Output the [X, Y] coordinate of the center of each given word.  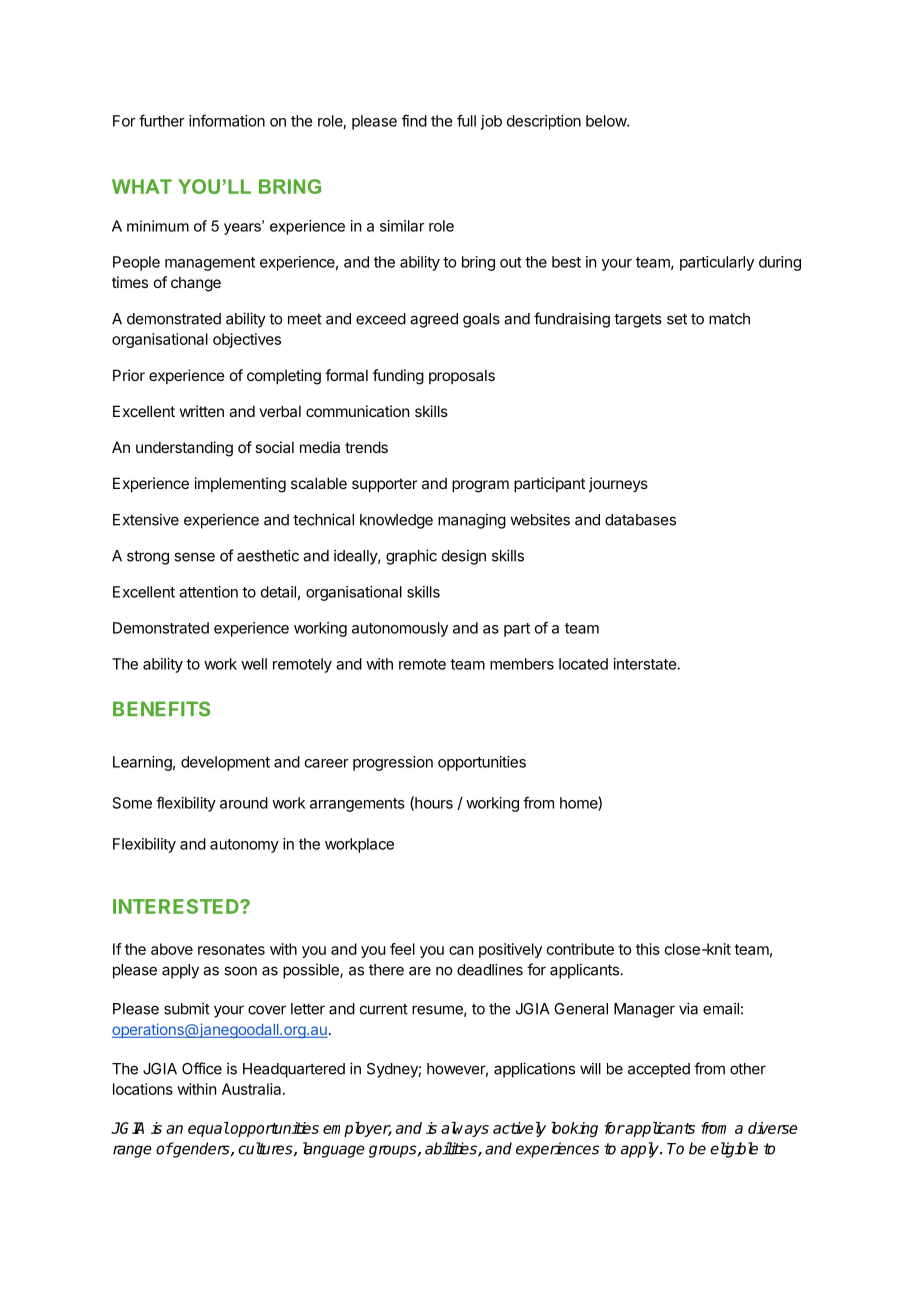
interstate [646, 664]
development [225, 763]
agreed [434, 320]
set [677, 319]
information [227, 120]
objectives [247, 340]
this [648, 949]
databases [640, 520]
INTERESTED [177, 906]
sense [194, 557]
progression [393, 763]
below [607, 121]
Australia [253, 1089]
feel [402, 949]
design [464, 557]
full [466, 120]
